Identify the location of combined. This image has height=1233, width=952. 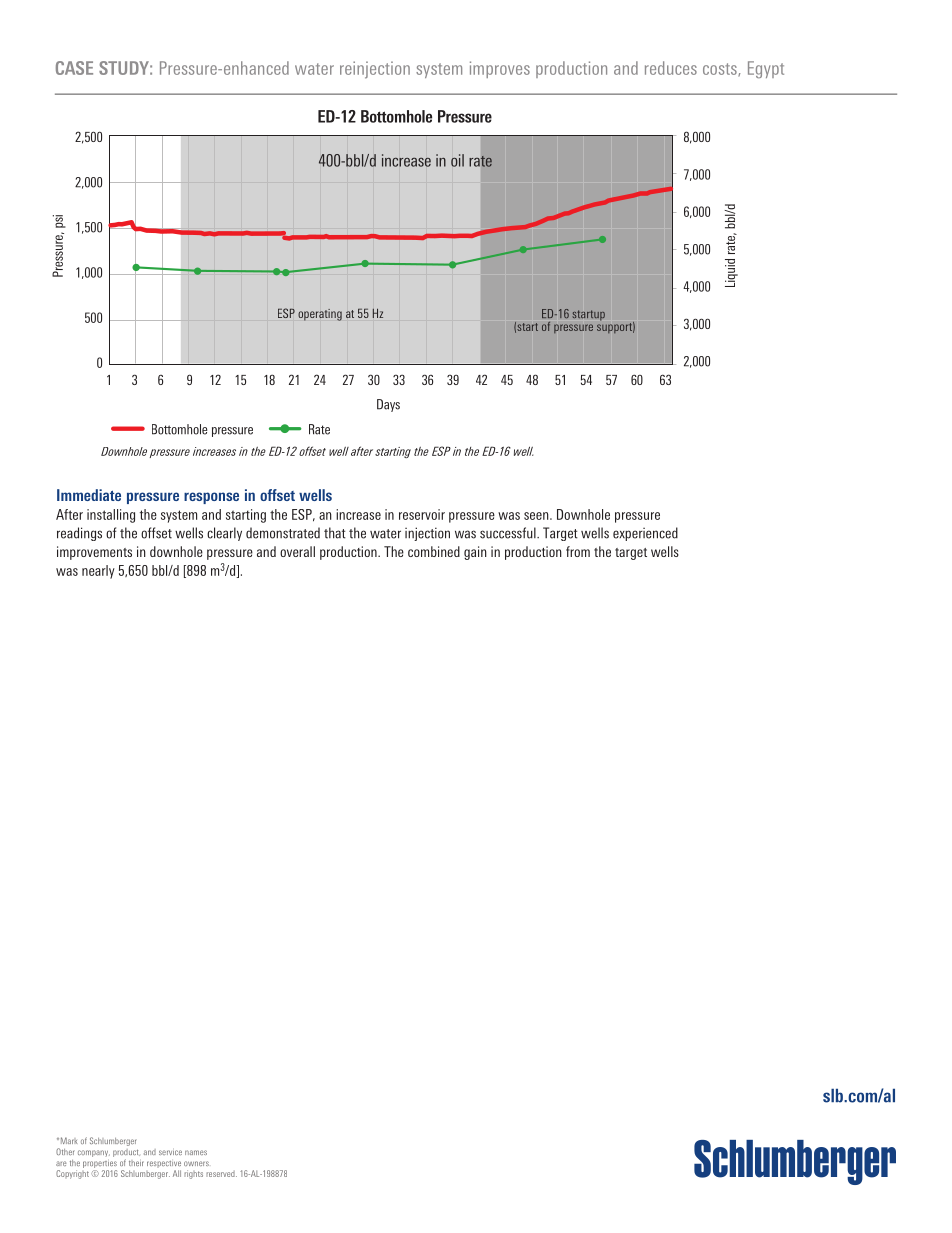
(434, 551).
